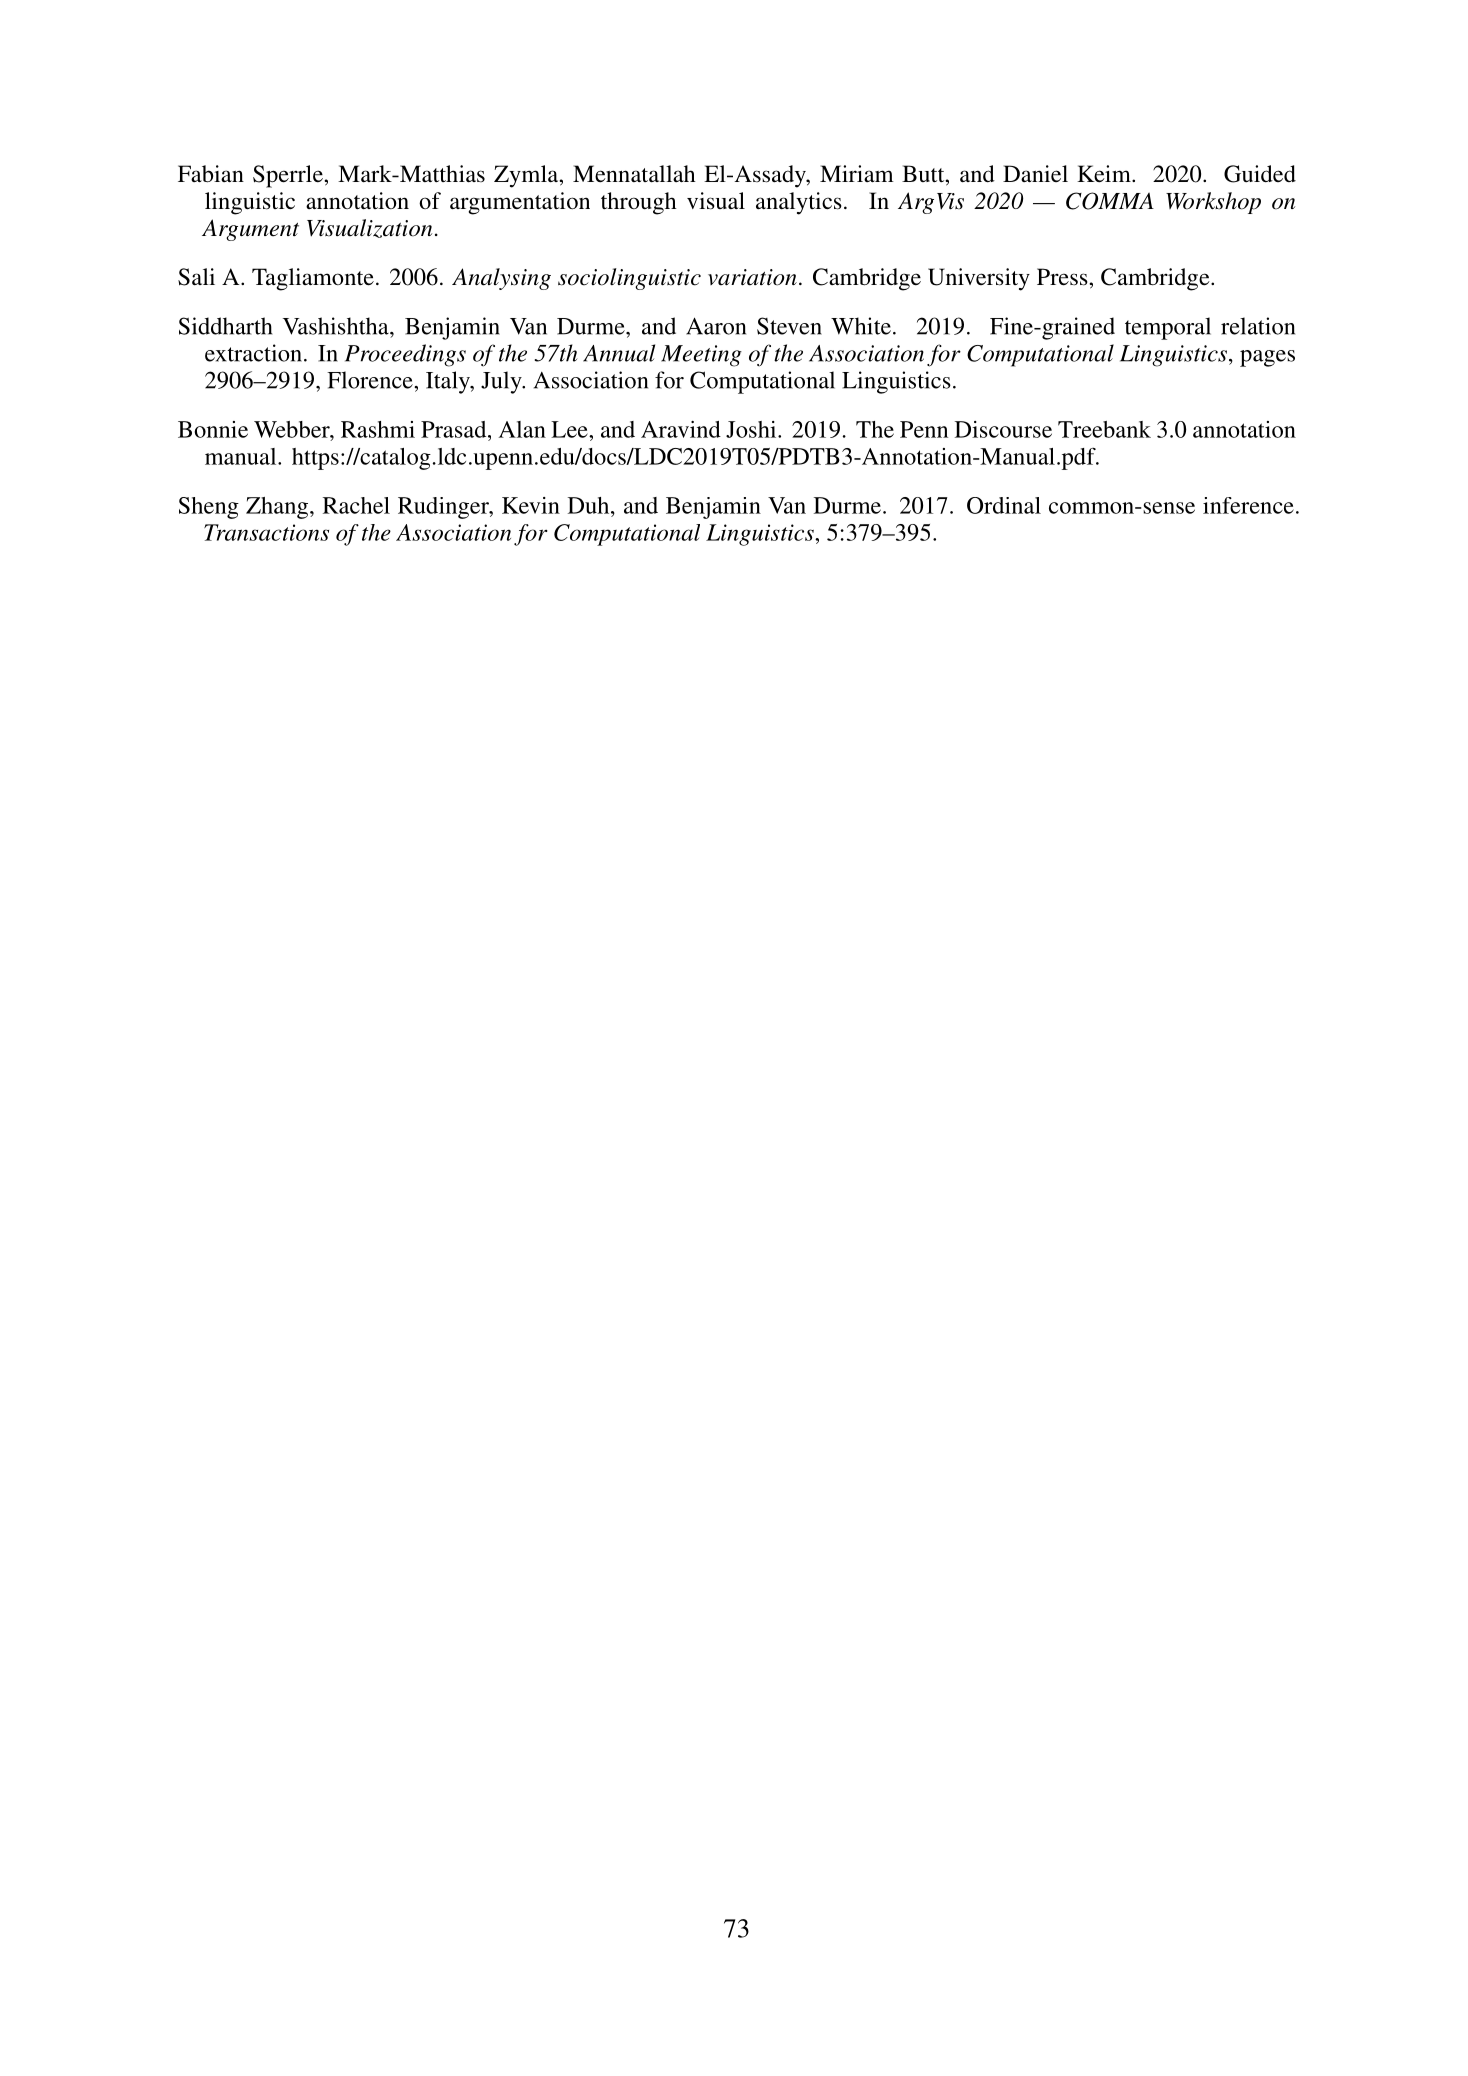 The height and width of the document is (2076, 1468). What do you see at coordinates (701, 356) in the document?
I see `Meeting` at bounding box center [701, 356].
